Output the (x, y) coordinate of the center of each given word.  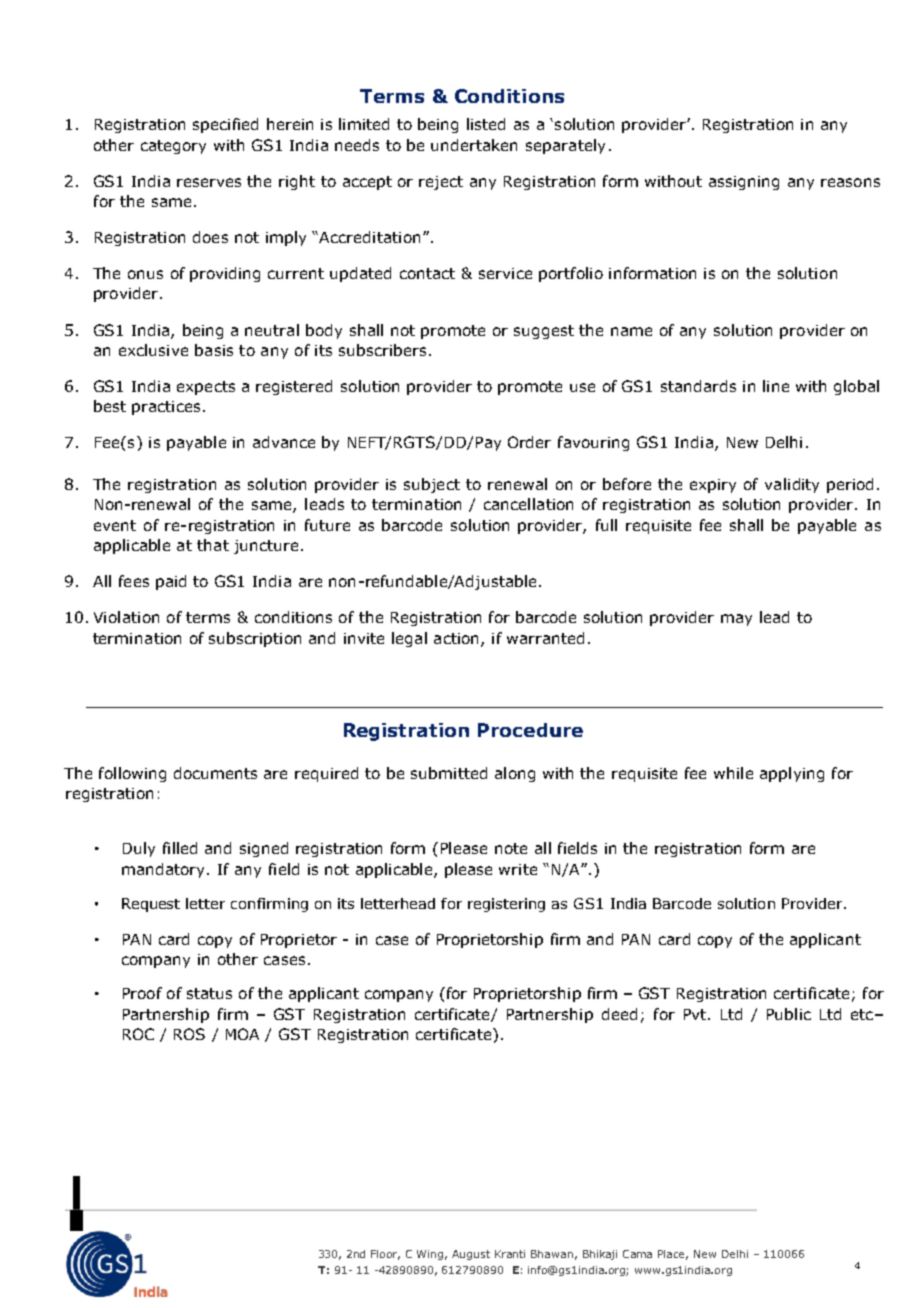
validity (792, 485)
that (213, 545)
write (518, 869)
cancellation (528, 504)
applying (792, 774)
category (173, 147)
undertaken (474, 145)
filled (180, 848)
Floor (385, 1255)
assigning (744, 183)
